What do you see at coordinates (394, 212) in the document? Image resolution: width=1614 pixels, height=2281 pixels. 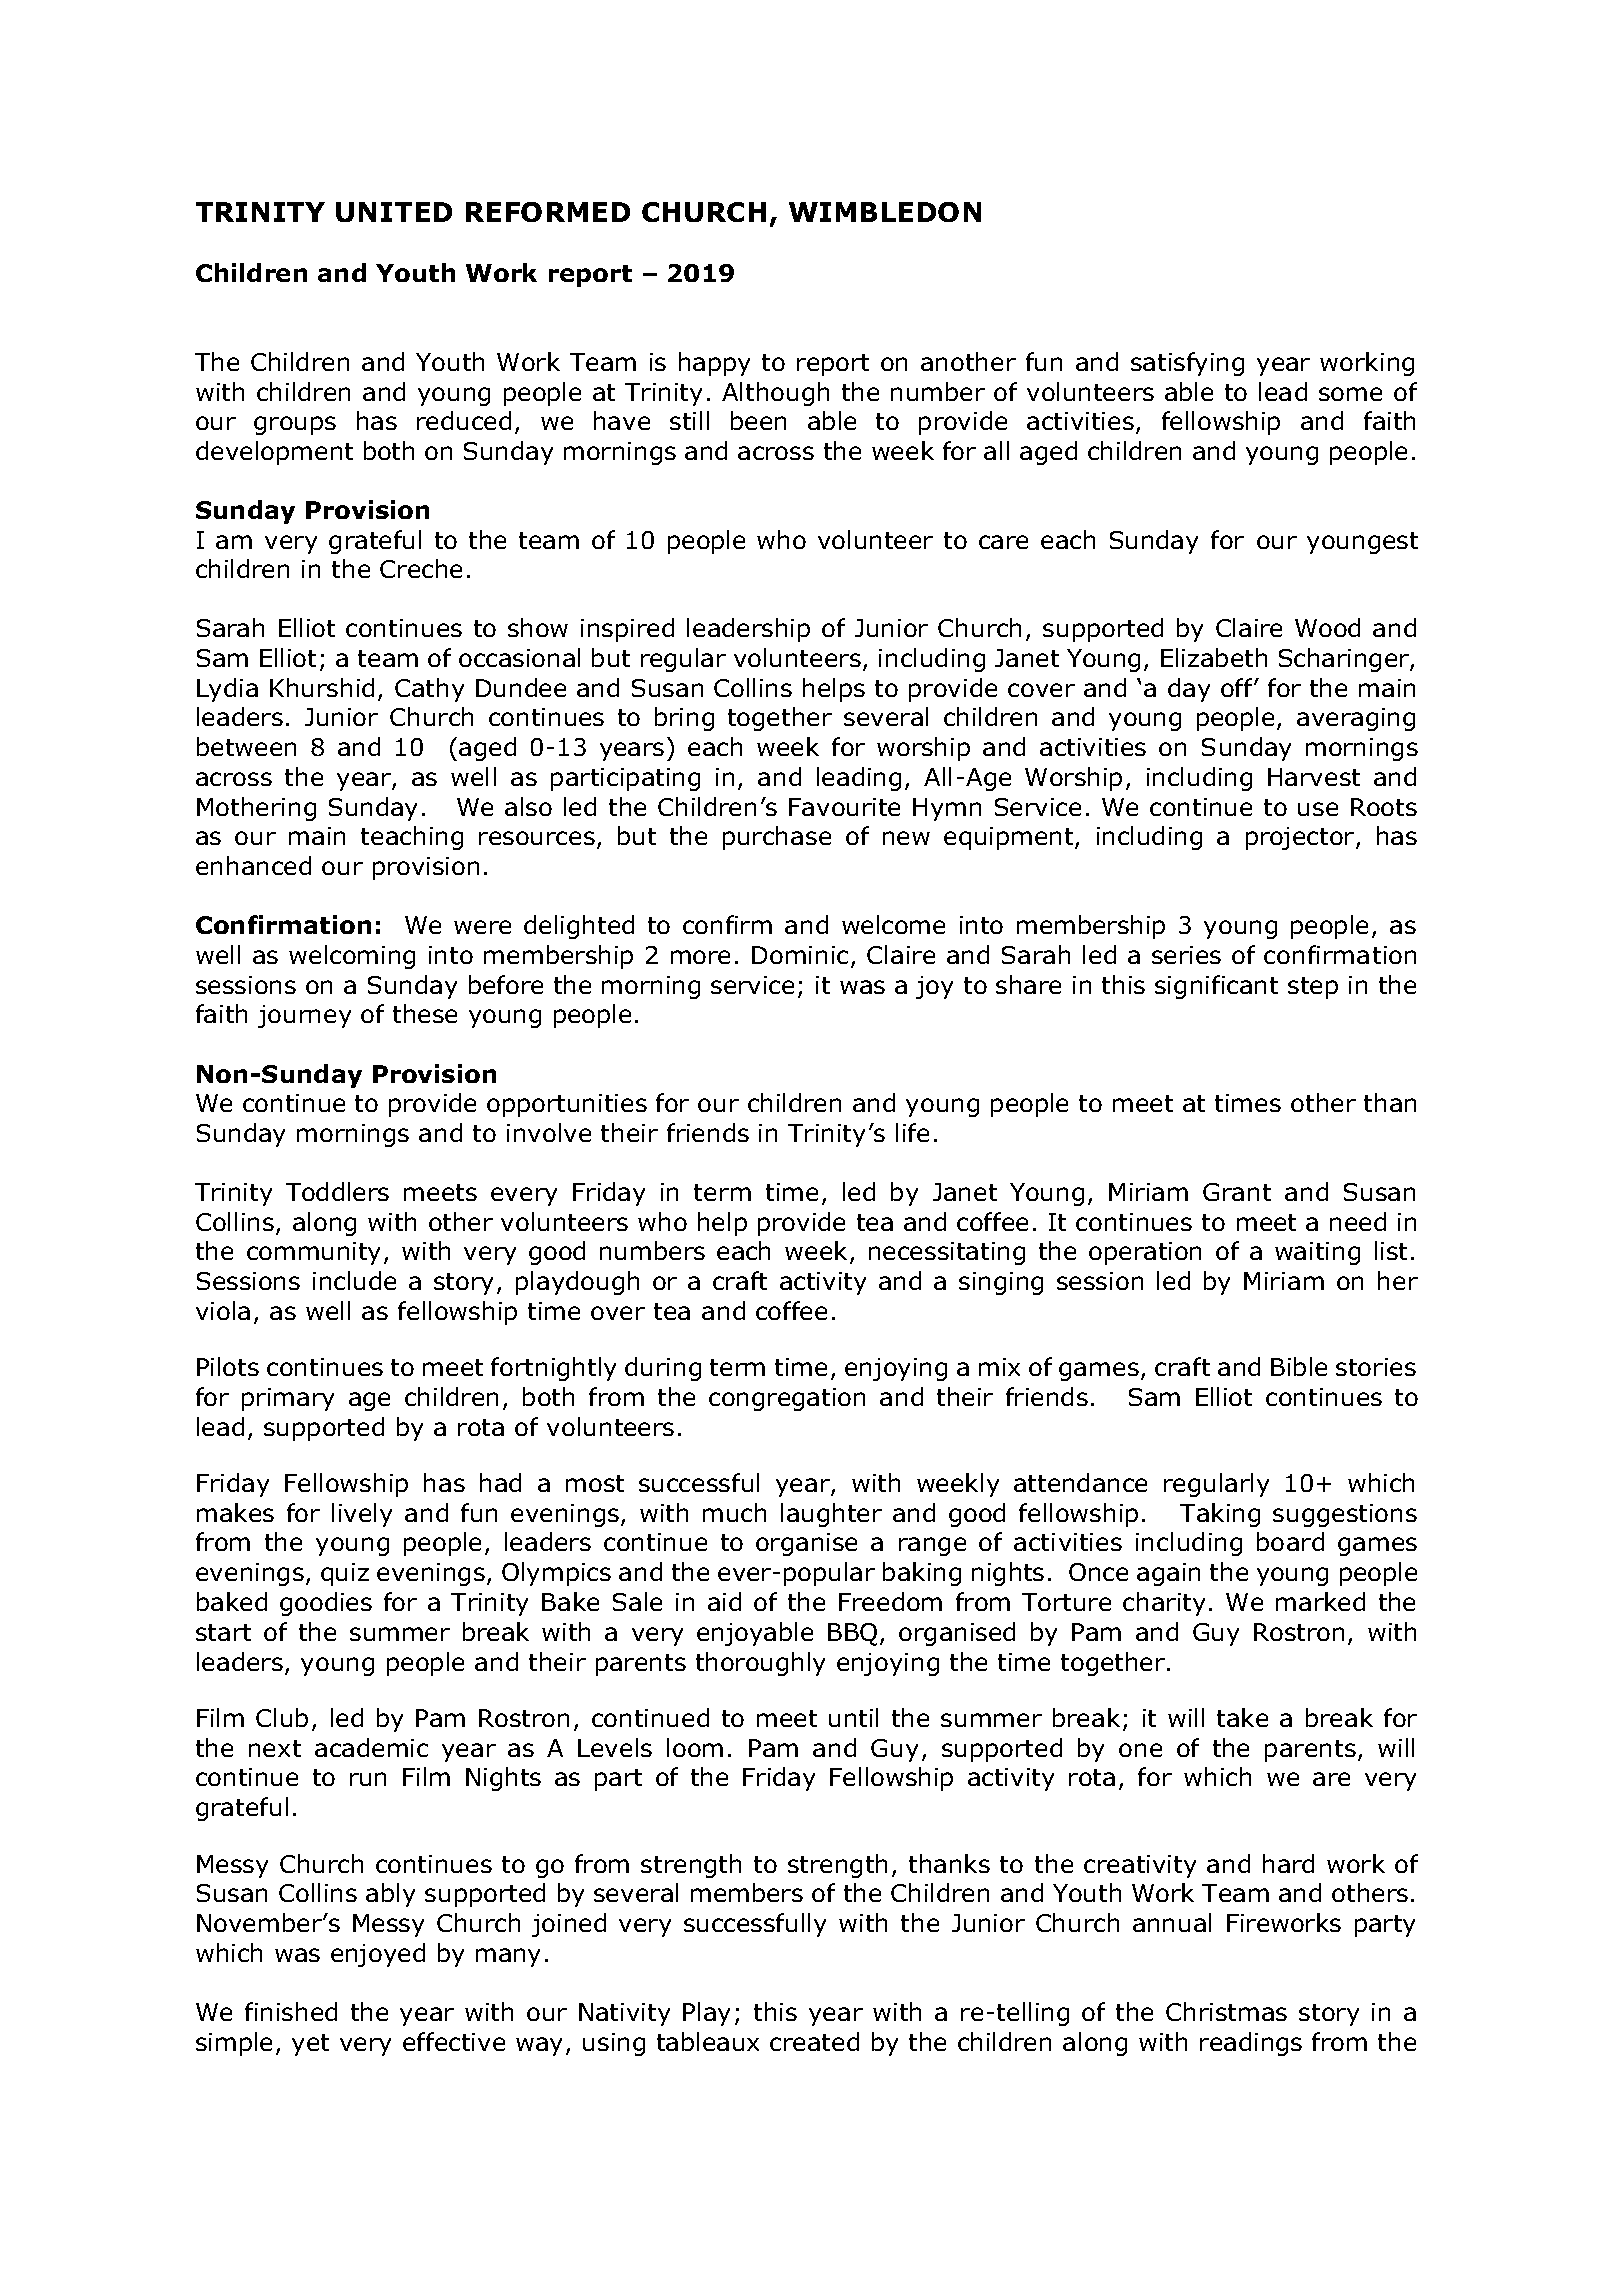 I see `UNITED` at bounding box center [394, 212].
